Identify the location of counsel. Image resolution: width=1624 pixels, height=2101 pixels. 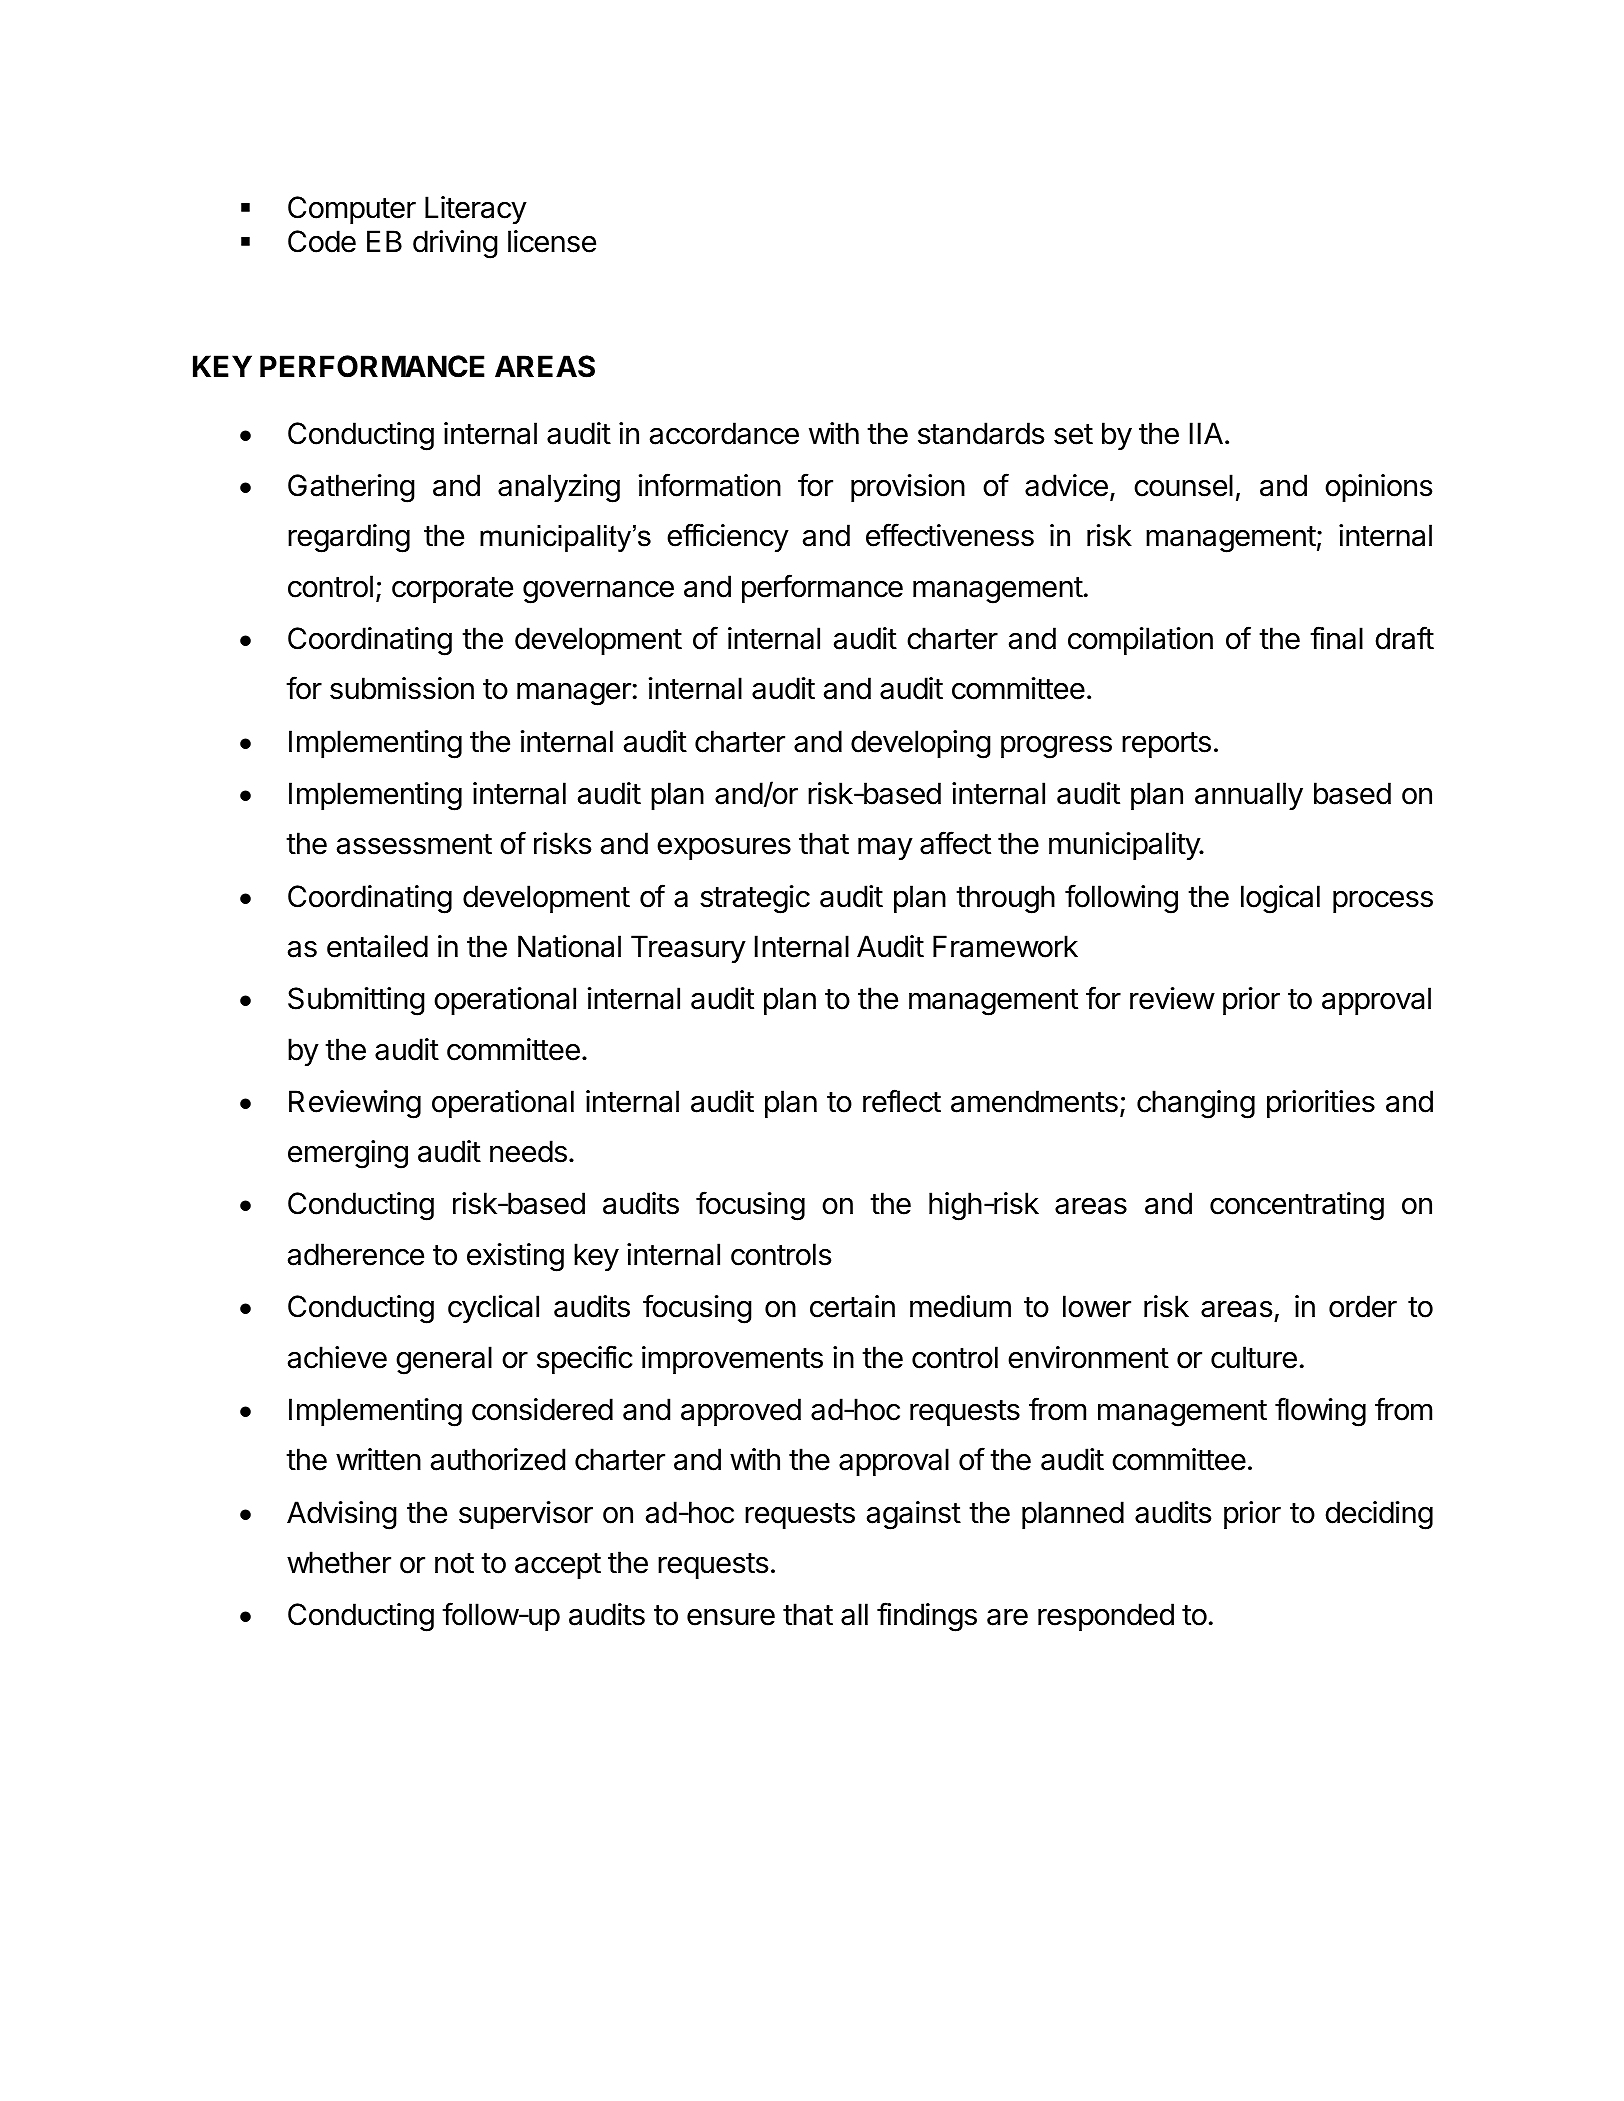
(1183, 485).
